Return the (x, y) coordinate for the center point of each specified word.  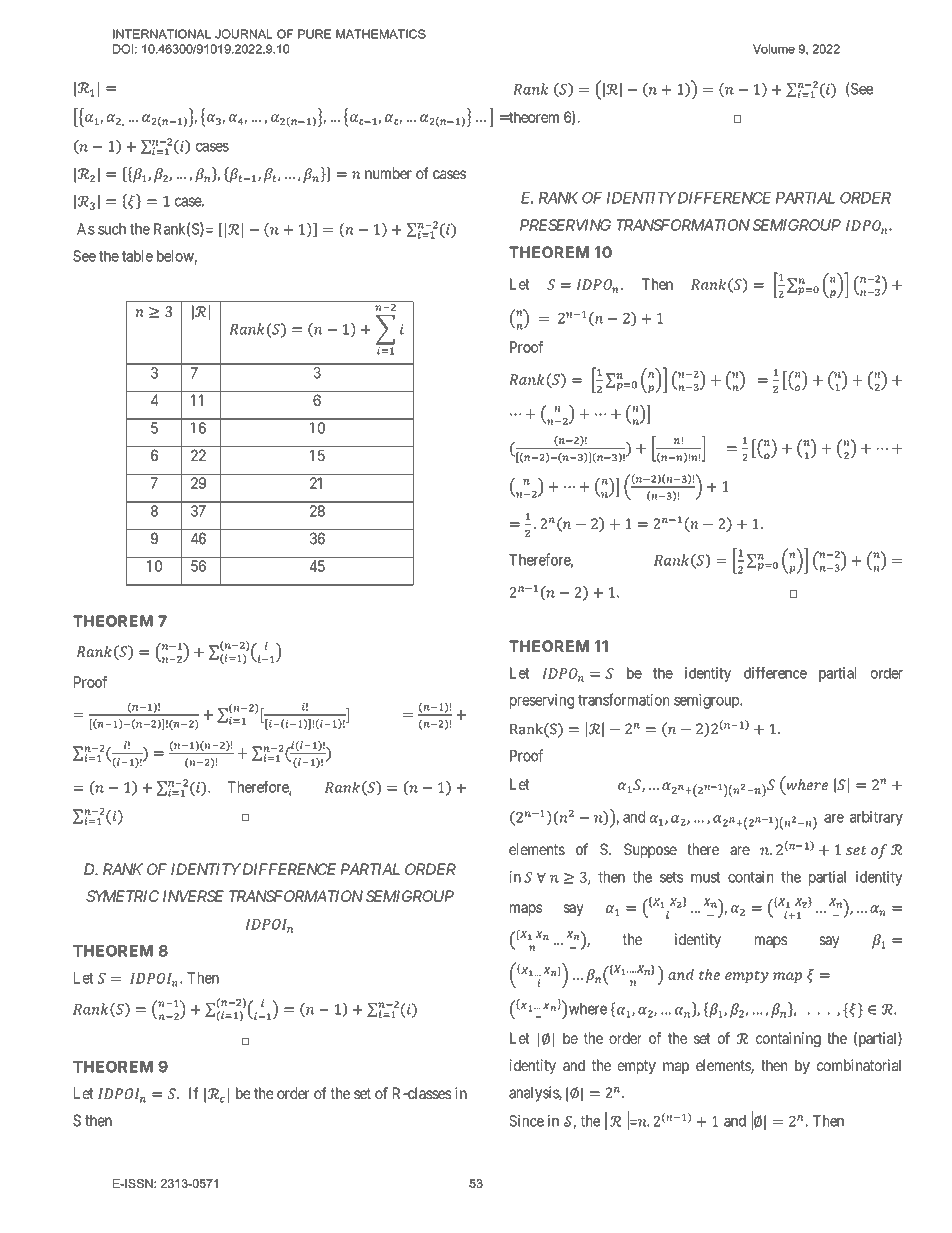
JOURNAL (244, 34)
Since (526, 1121)
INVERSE (193, 896)
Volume (774, 49)
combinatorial (859, 1065)
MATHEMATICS (381, 34)
